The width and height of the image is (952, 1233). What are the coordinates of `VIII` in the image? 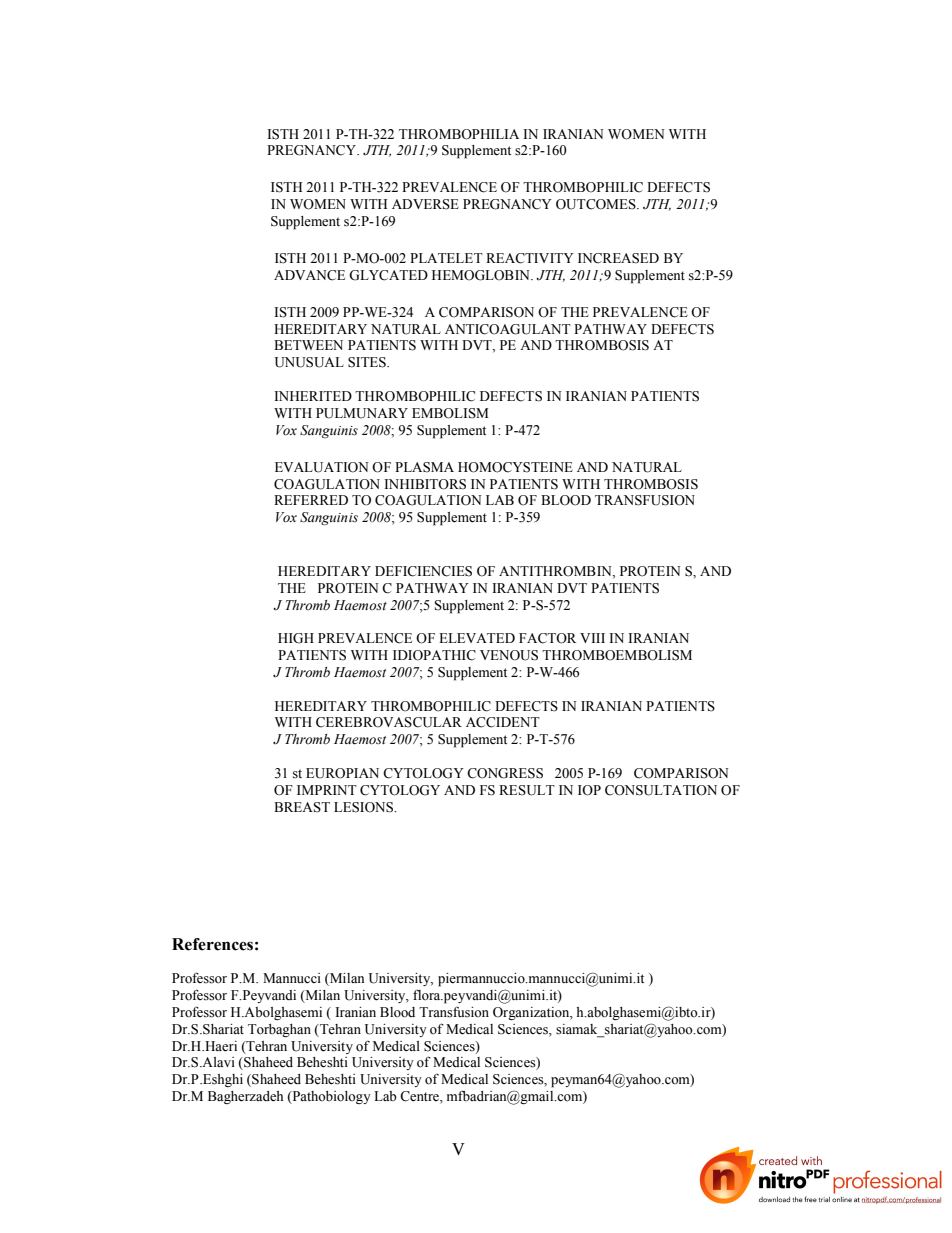 It's located at (592, 638).
